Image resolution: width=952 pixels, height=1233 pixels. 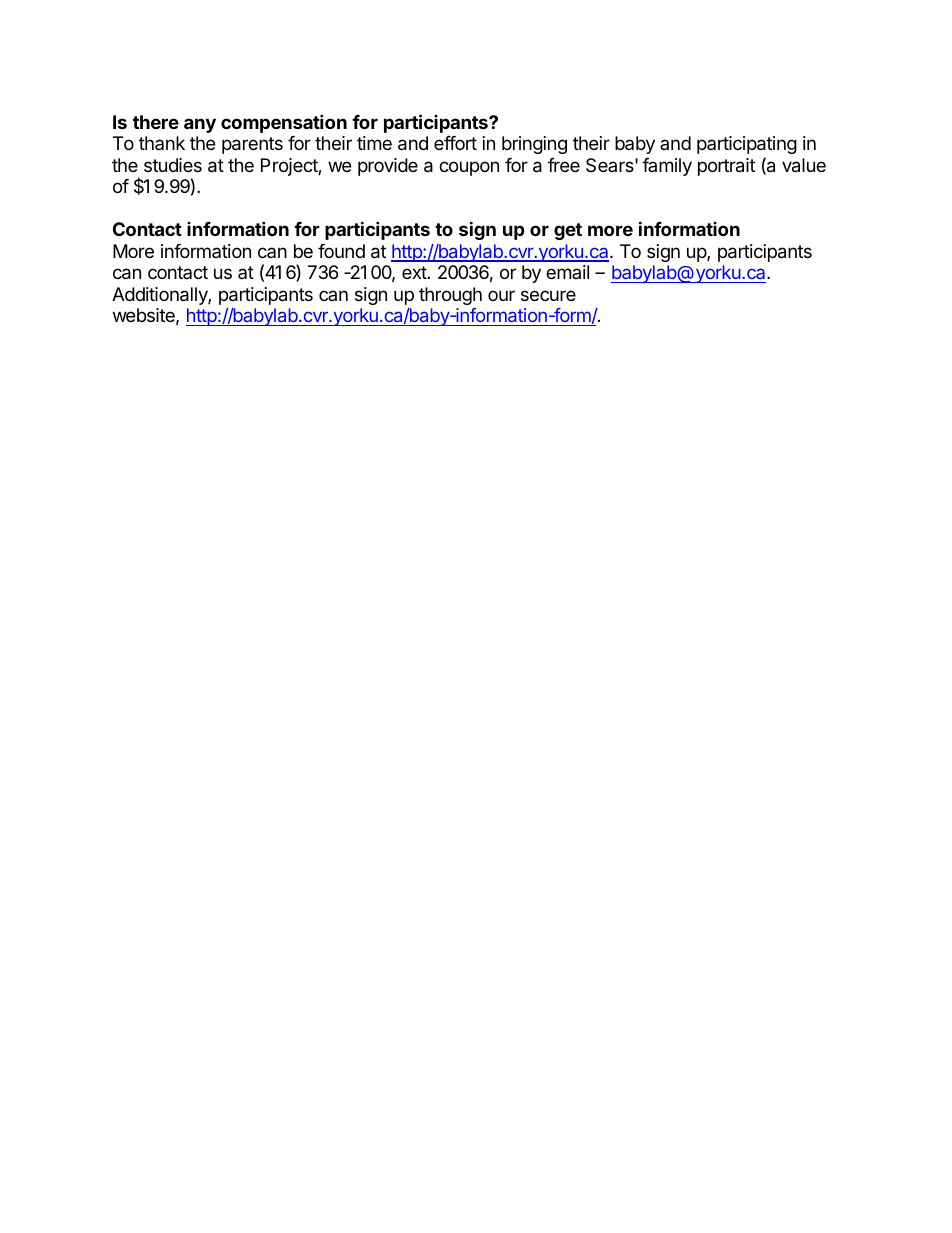 What do you see at coordinates (567, 272) in the image?
I see `email` at bounding box center [567, 272].
